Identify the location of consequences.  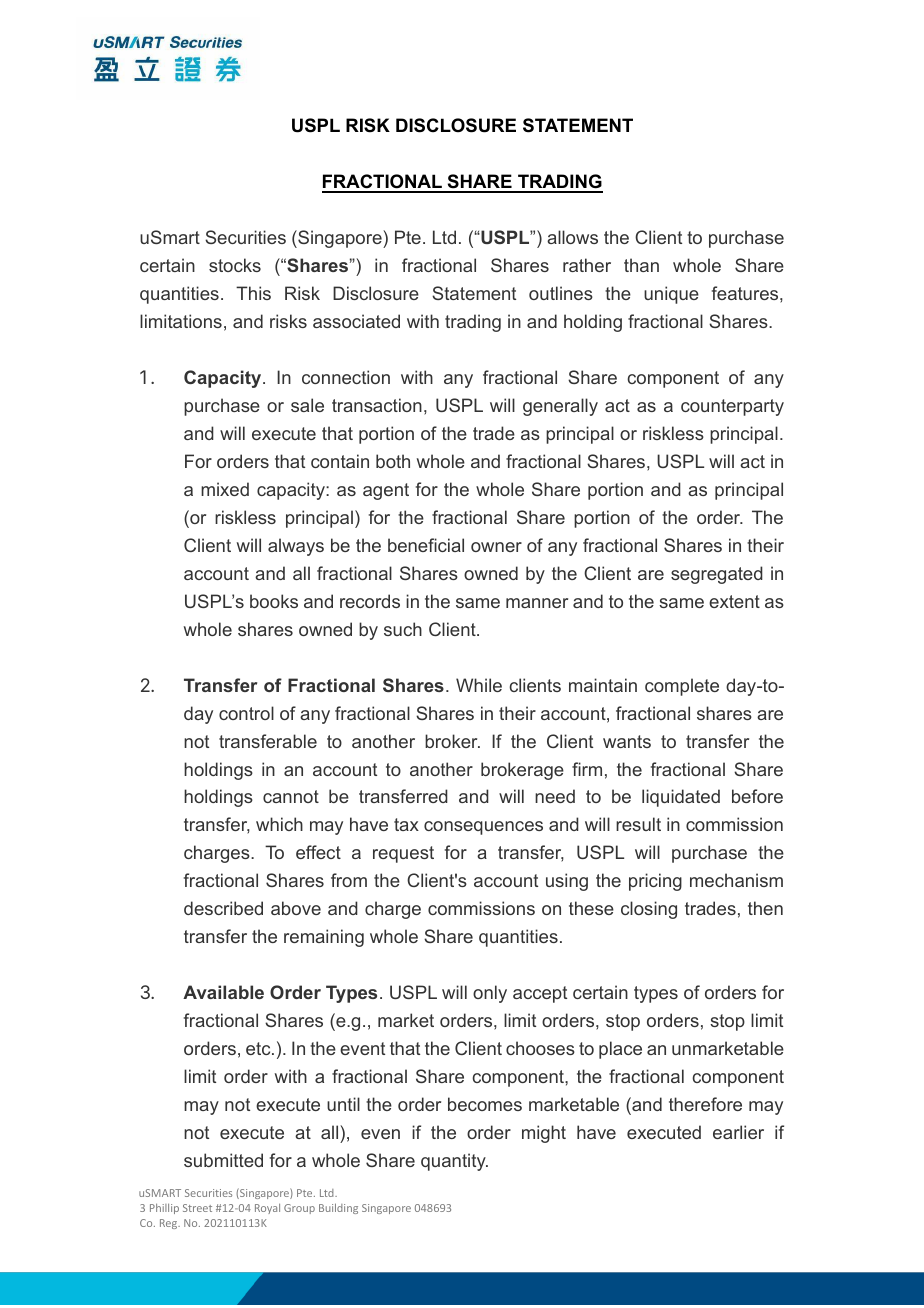
(483, 828).
